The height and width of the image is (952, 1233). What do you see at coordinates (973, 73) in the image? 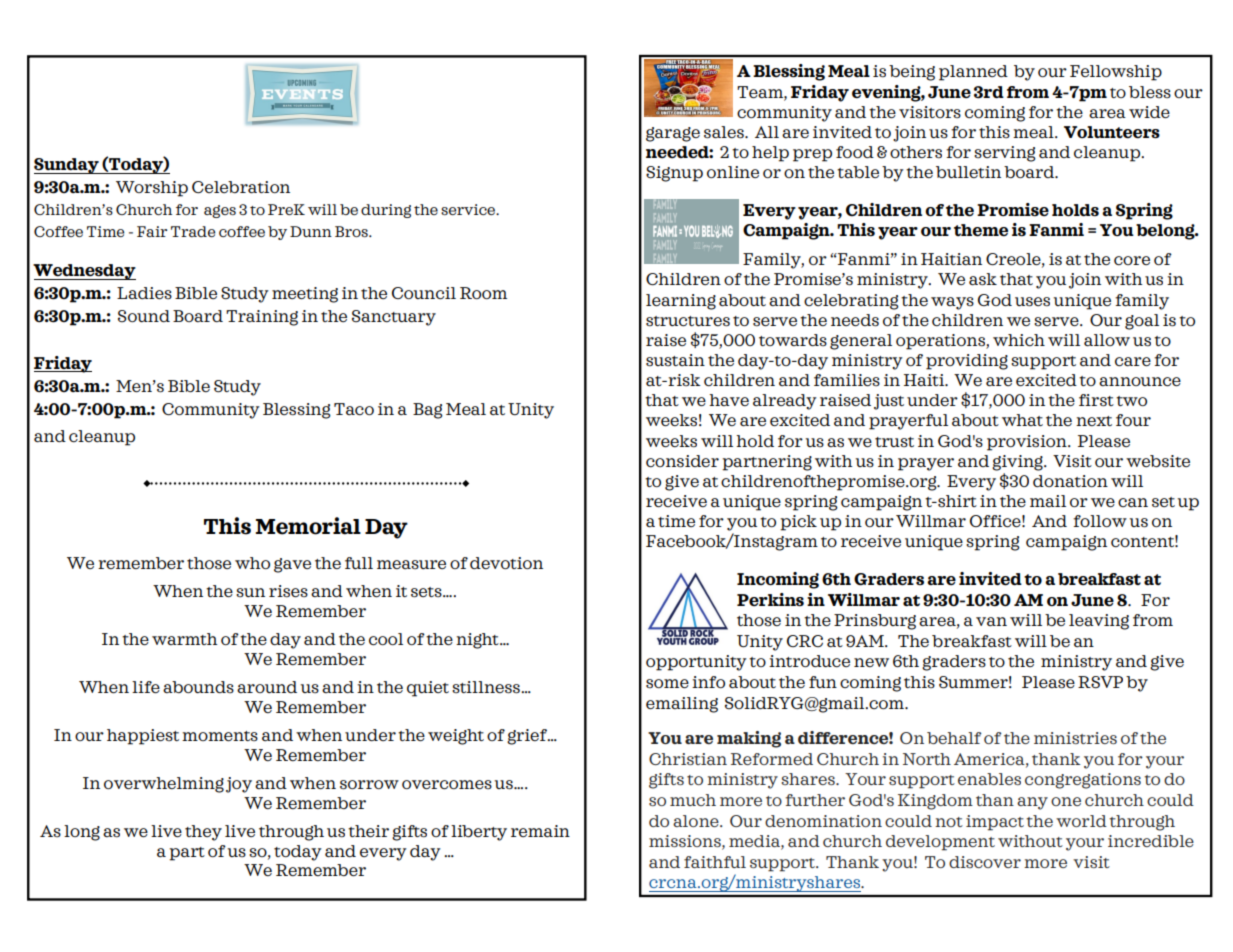
I see `planned` at bounding box center [973, 73].
